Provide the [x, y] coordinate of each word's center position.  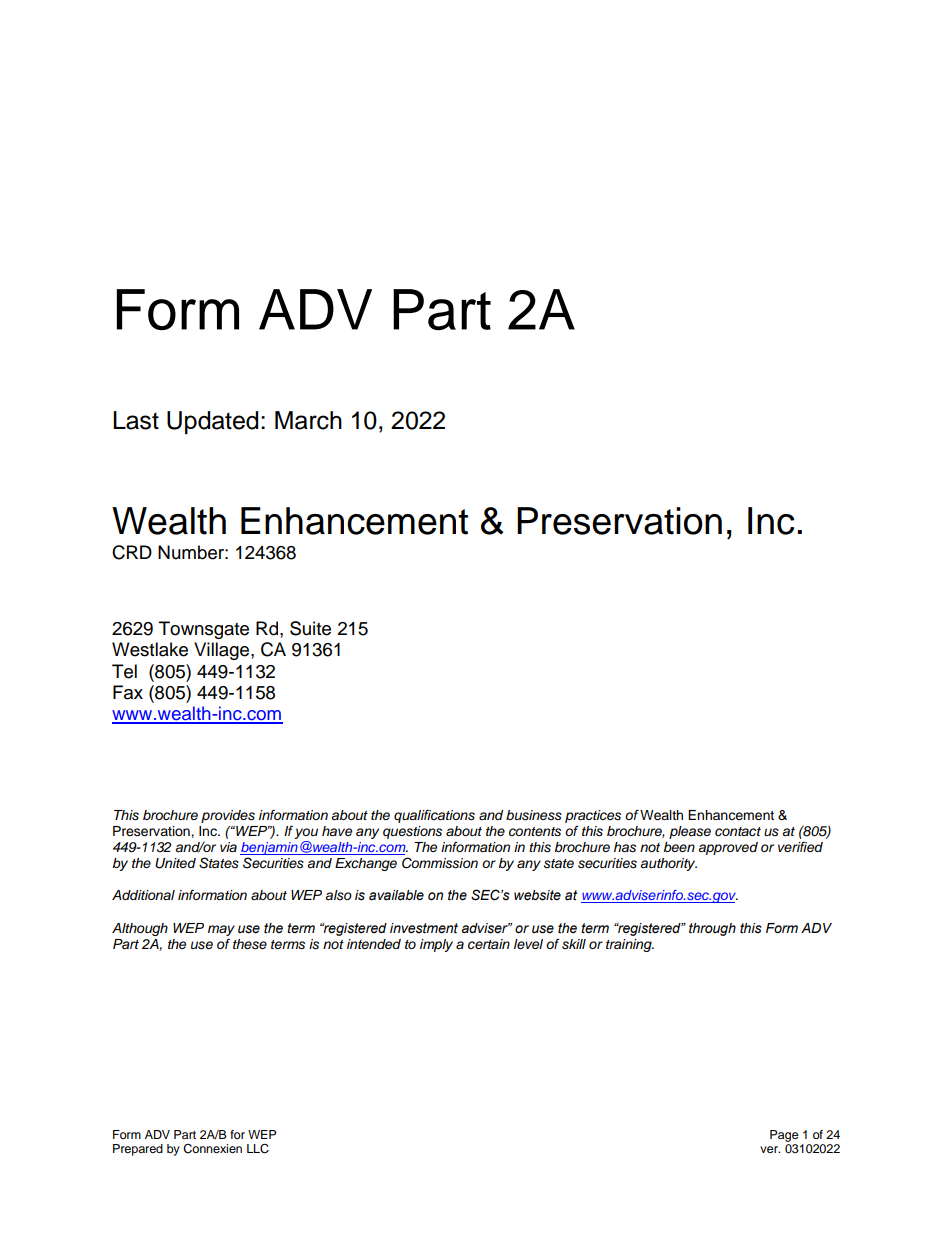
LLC [258, 1149]
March [308, 420]
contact [738, 831]
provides [228, 816]
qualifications [434, 816]
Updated [212, 422]
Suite [310, 628]
